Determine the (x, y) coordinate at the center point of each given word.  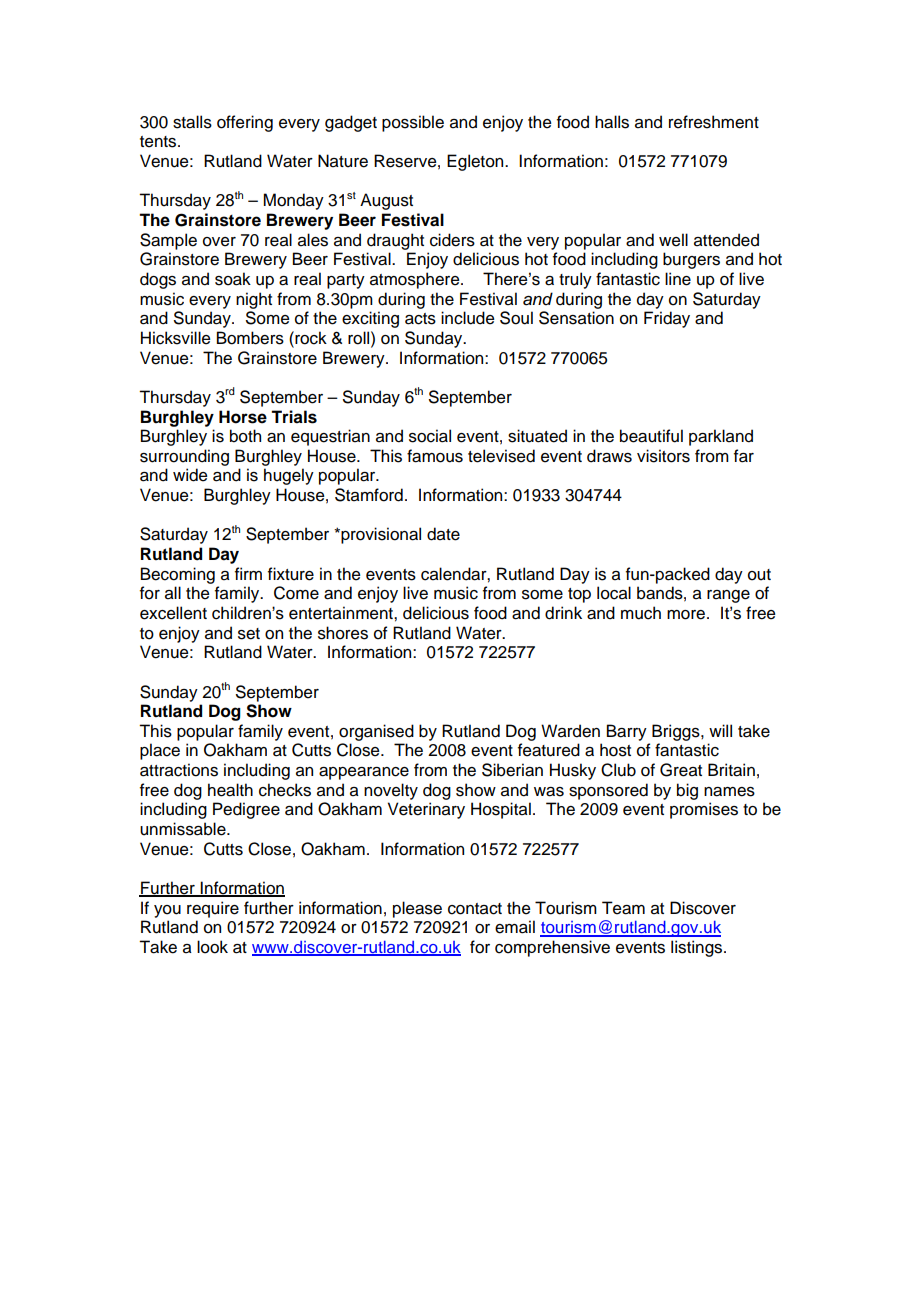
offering (245, 123)
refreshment (714, 122)
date (443, 534)
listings (698, 948)
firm (248, 573)
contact (475, 909)
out (759, 575)
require (213, 909)
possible (413, 123)
